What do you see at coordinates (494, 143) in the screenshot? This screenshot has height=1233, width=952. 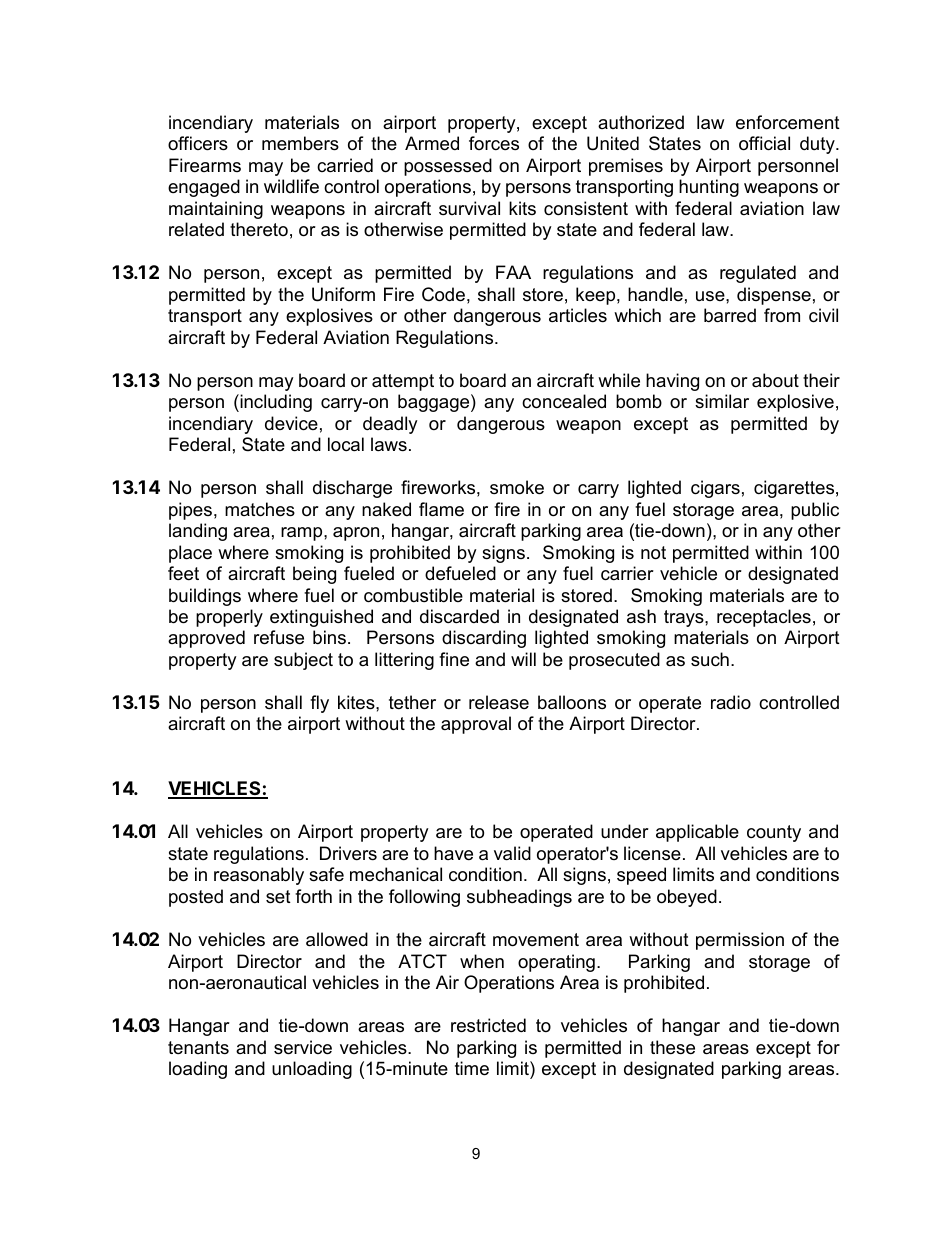 I see `forces` at bounding box center [494, 143].
